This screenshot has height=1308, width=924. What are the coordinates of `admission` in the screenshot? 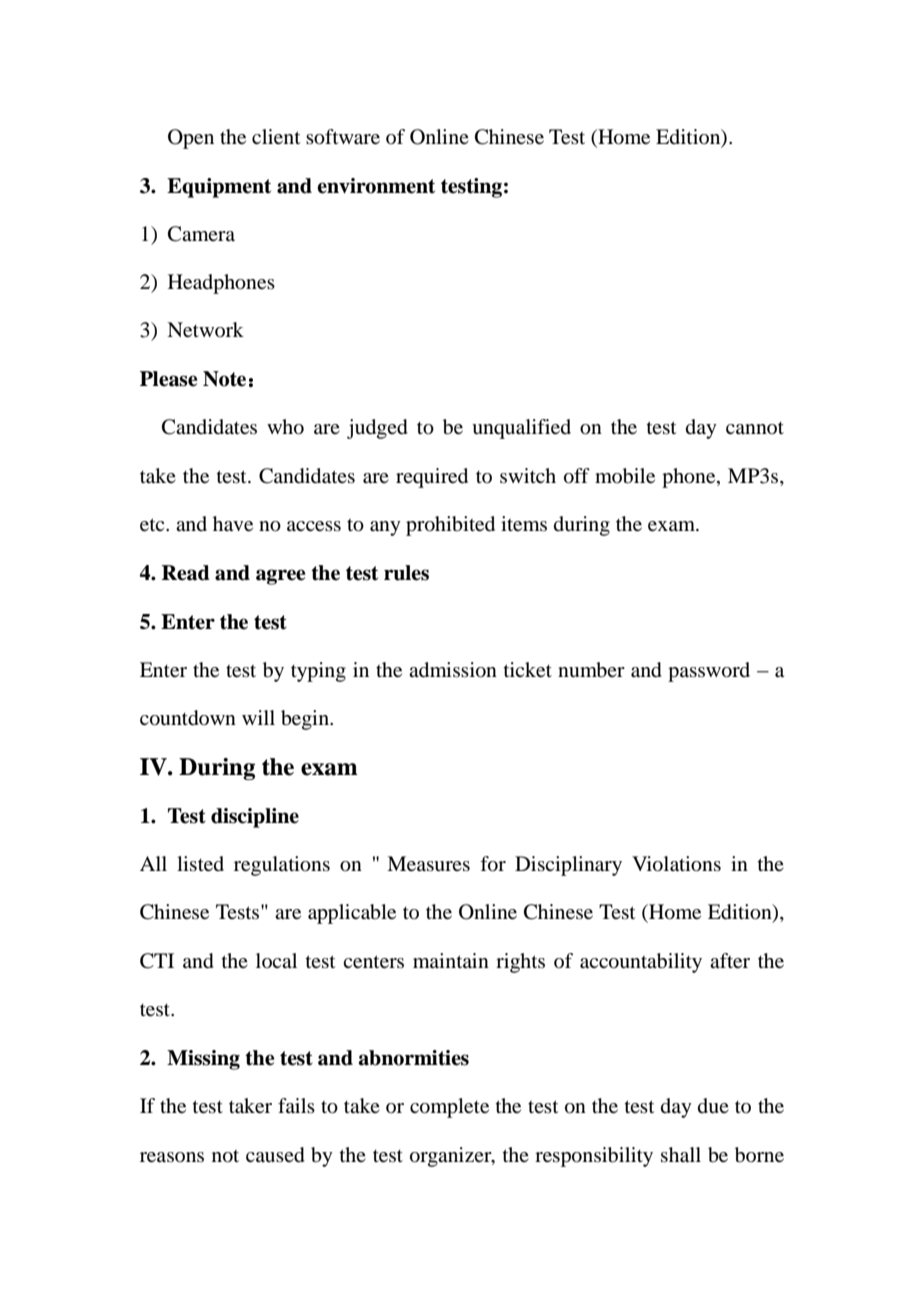 It's located at (453, 670).
